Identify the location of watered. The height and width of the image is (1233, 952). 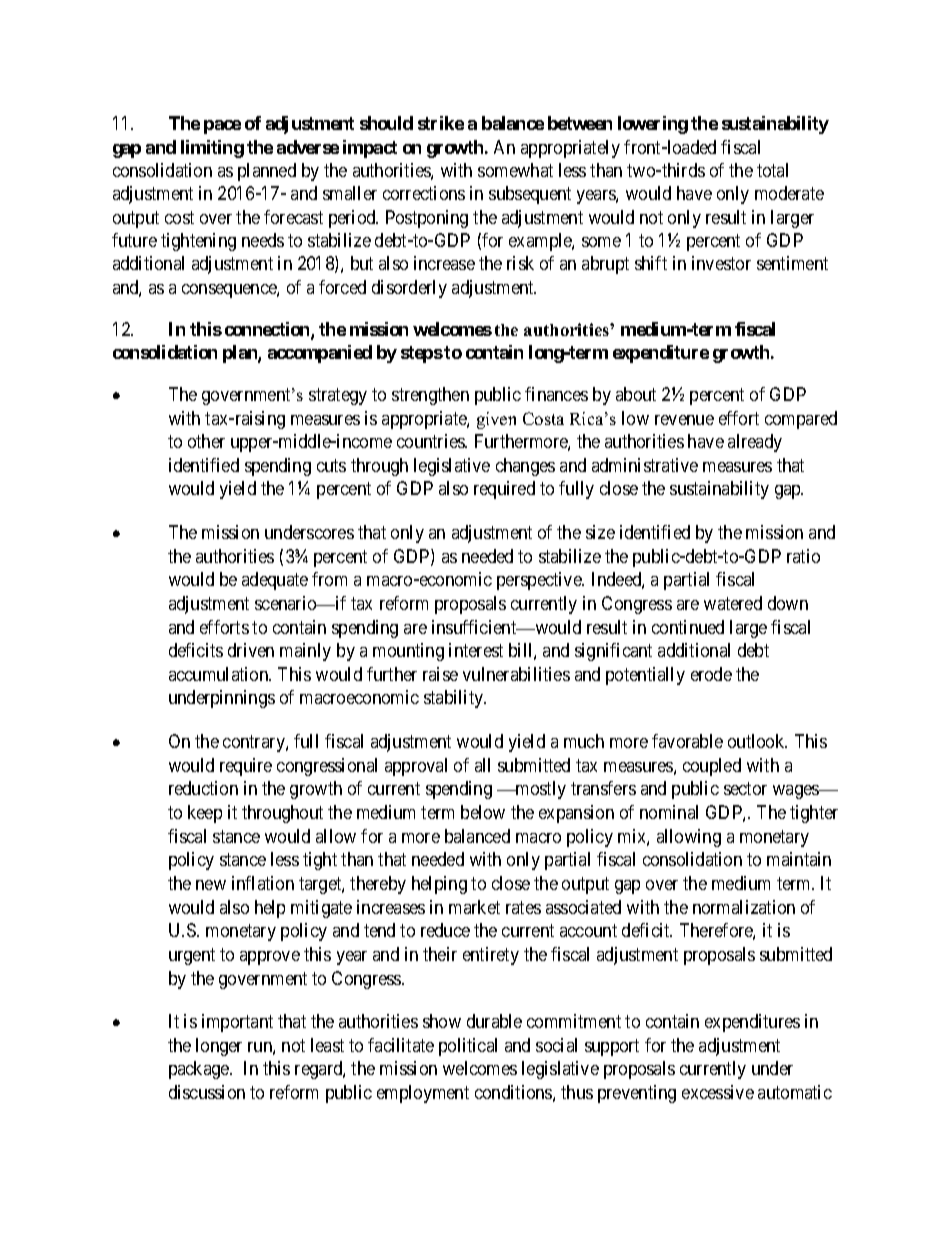
(733, 603).
